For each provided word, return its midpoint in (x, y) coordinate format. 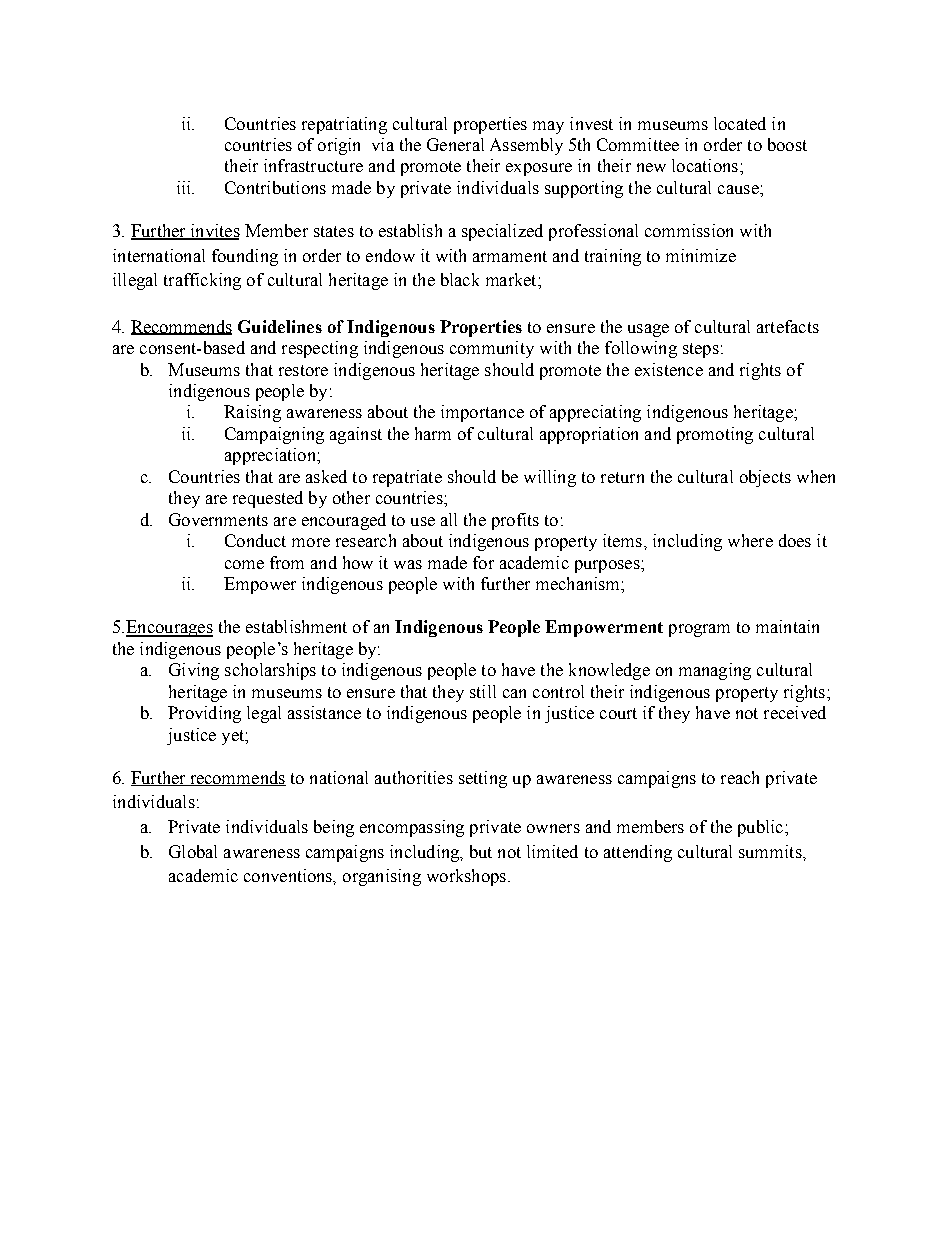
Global (193, 851)
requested (268, 499)
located (740, 123)
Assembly (526, 146)
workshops (466, 877)
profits (515, 521)
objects (765, 478)
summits (771, 851)
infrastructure (313, 165)
